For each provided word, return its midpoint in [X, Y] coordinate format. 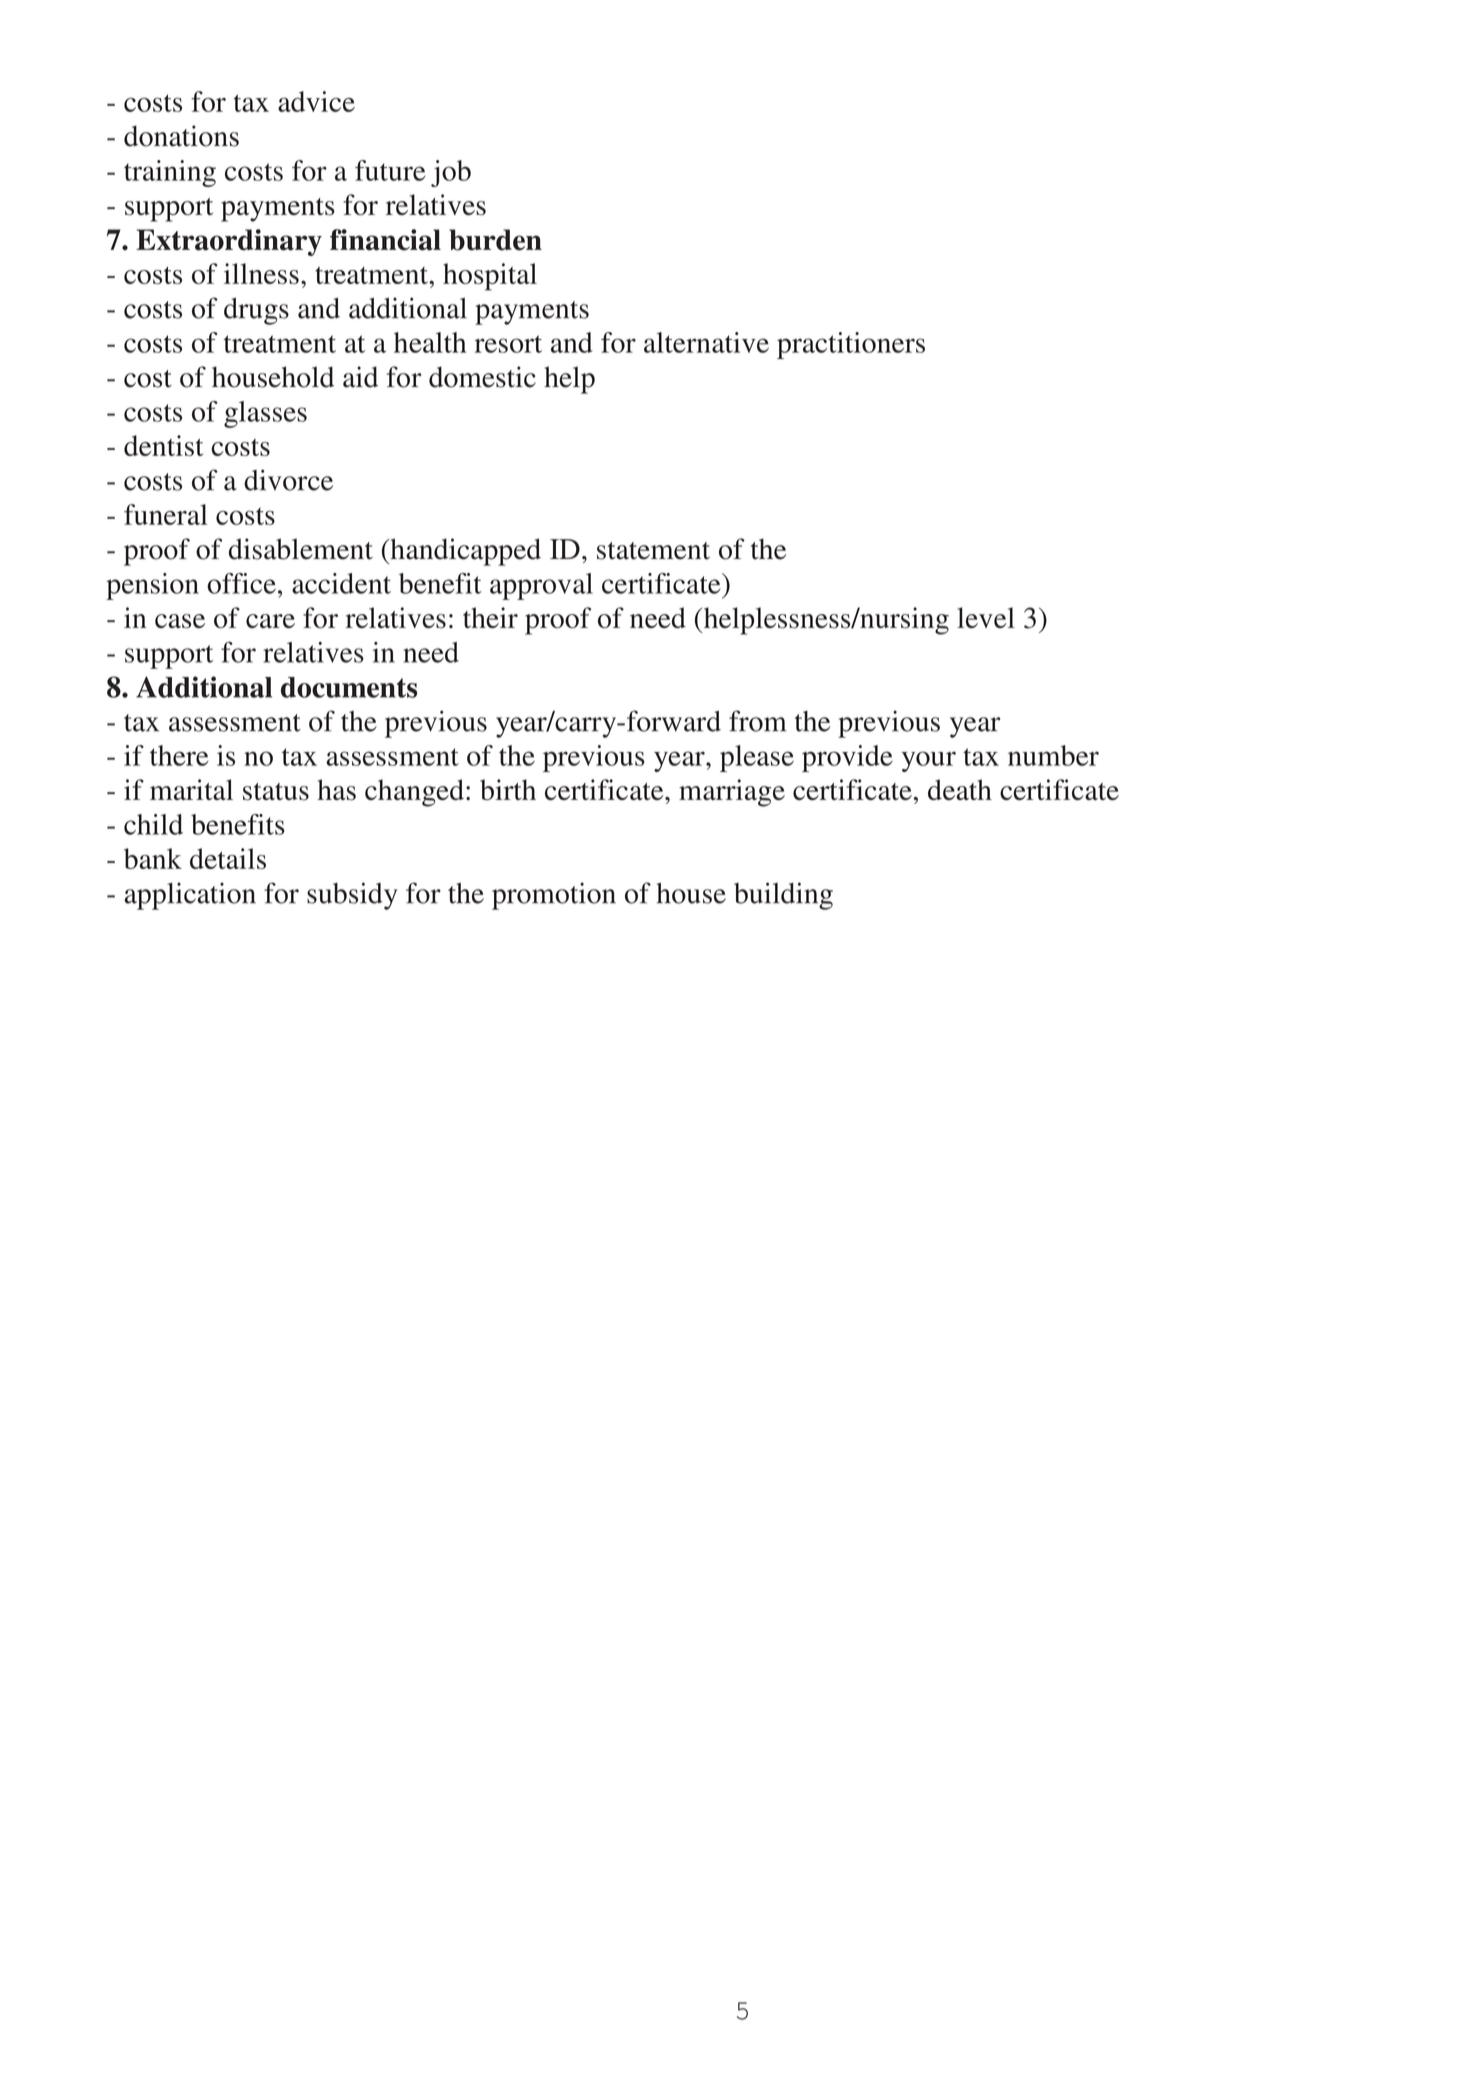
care [270, 621]
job [451, 173]
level [986, 617]
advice [316, 101]
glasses [265, 414]
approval [541, 586]
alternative [706, 342]
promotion [554, 896]
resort [508, 344]
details [228, 858]
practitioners [851, 345]
